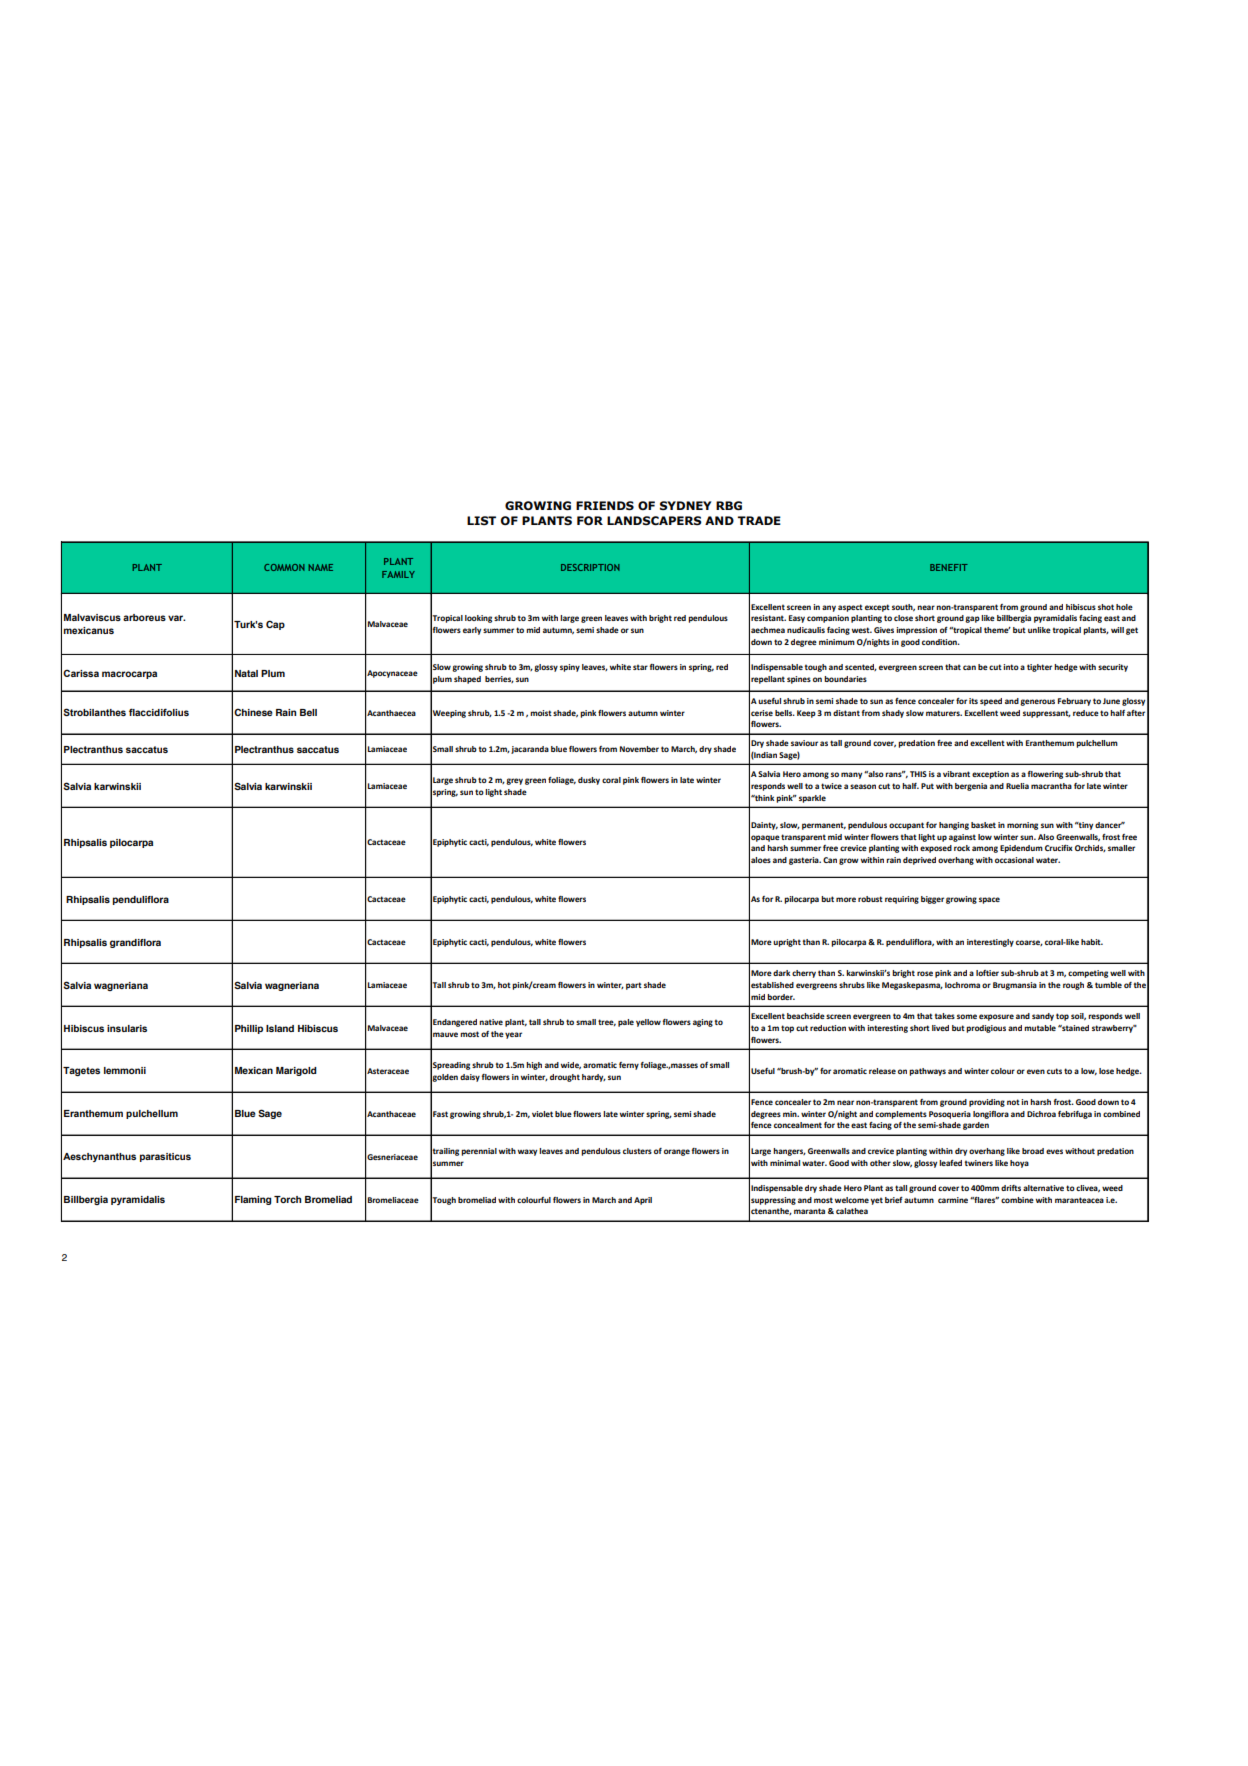  I want to click on suppressant, so click(1047, 714).
